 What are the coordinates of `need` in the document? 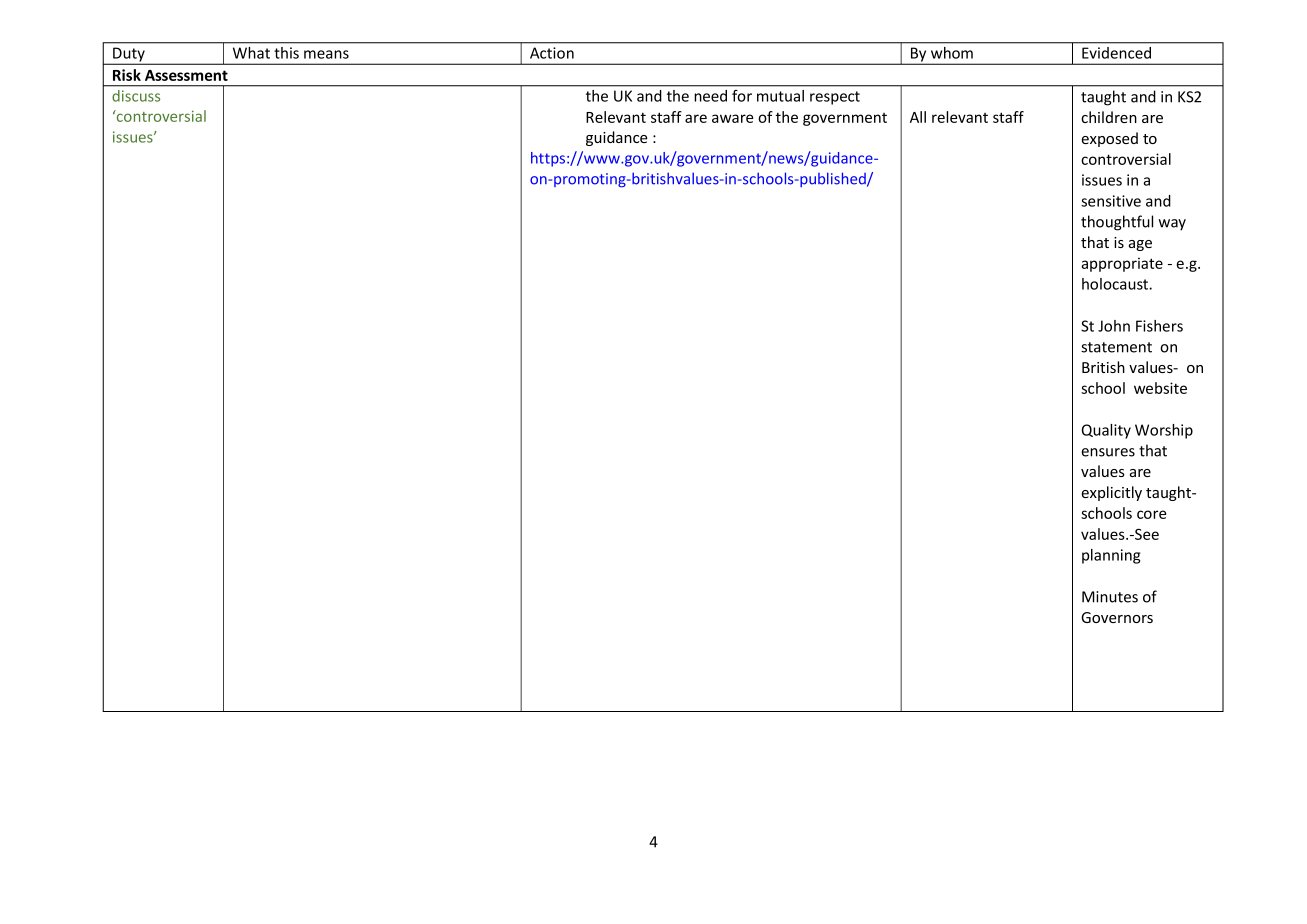 It's located at (710, 96).
